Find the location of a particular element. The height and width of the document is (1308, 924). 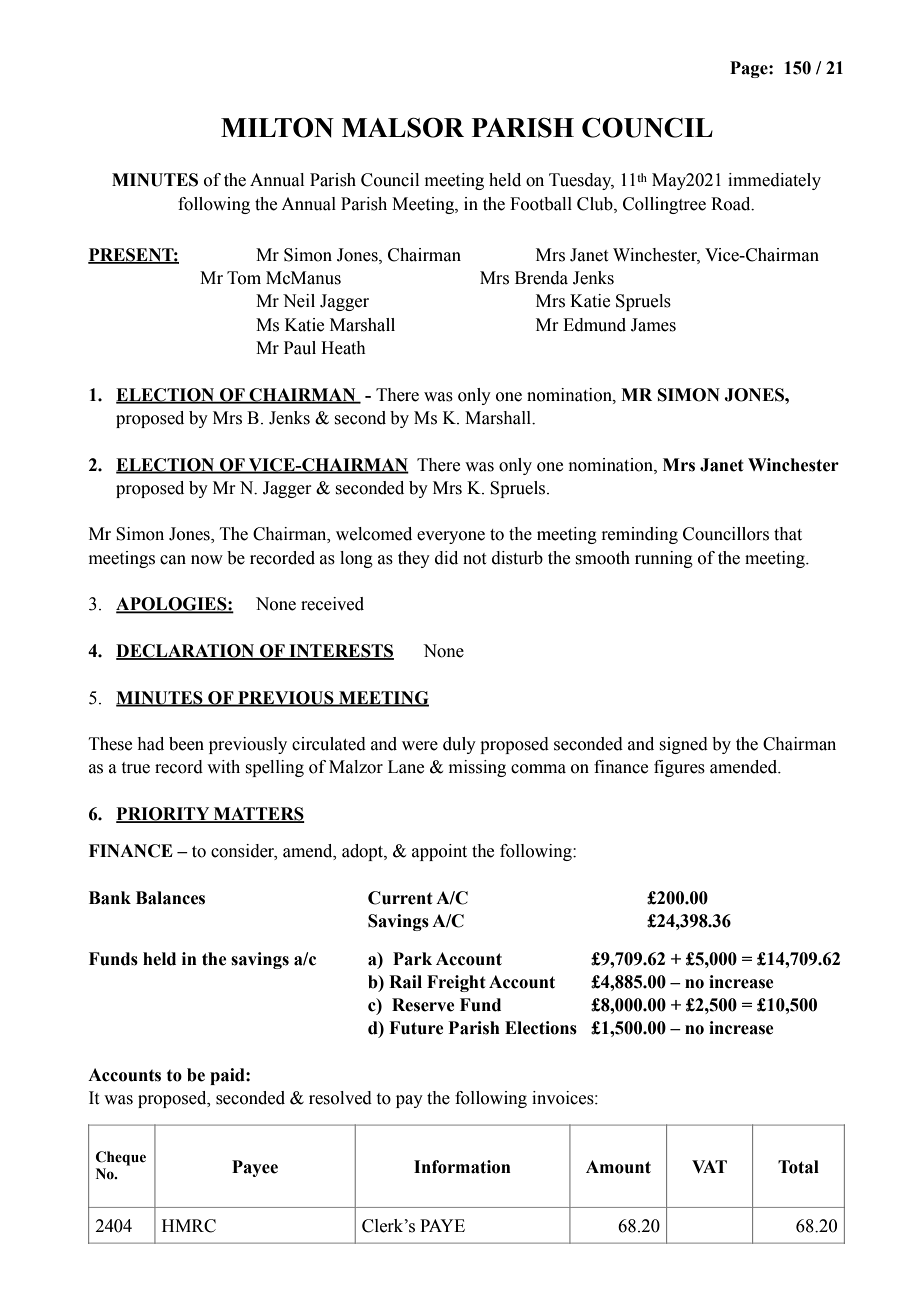

figures is located at coordinates (679, 768).
